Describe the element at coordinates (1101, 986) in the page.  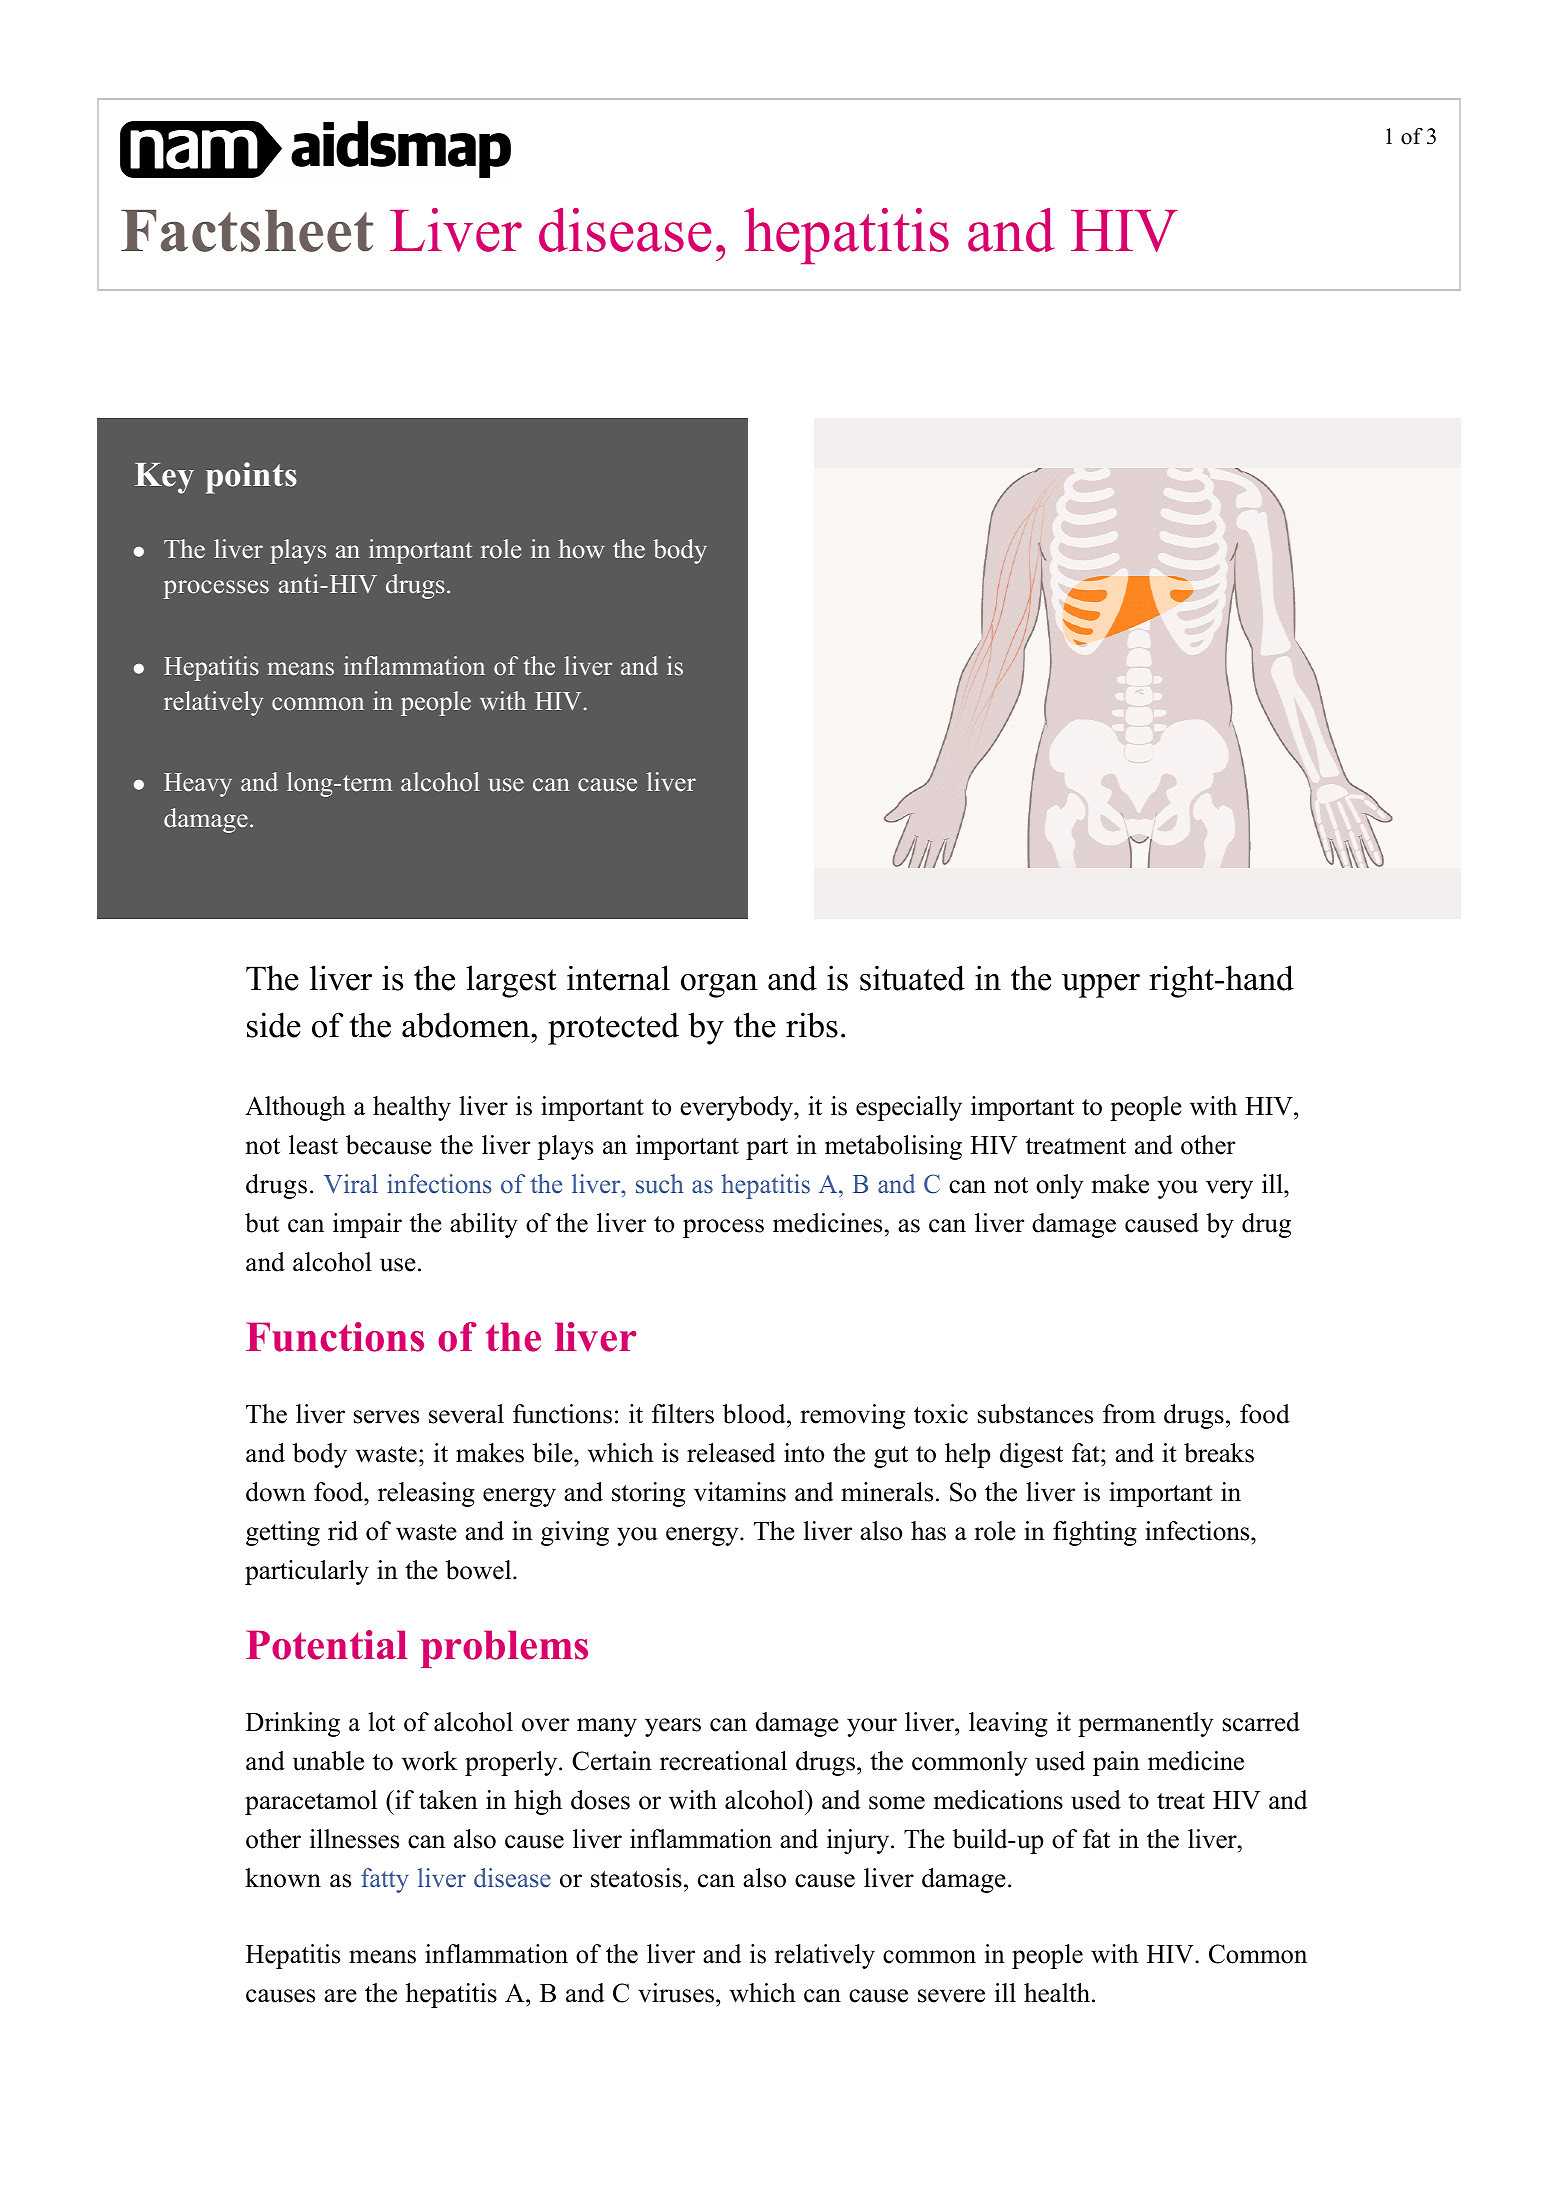
I see `upper` at that location.
